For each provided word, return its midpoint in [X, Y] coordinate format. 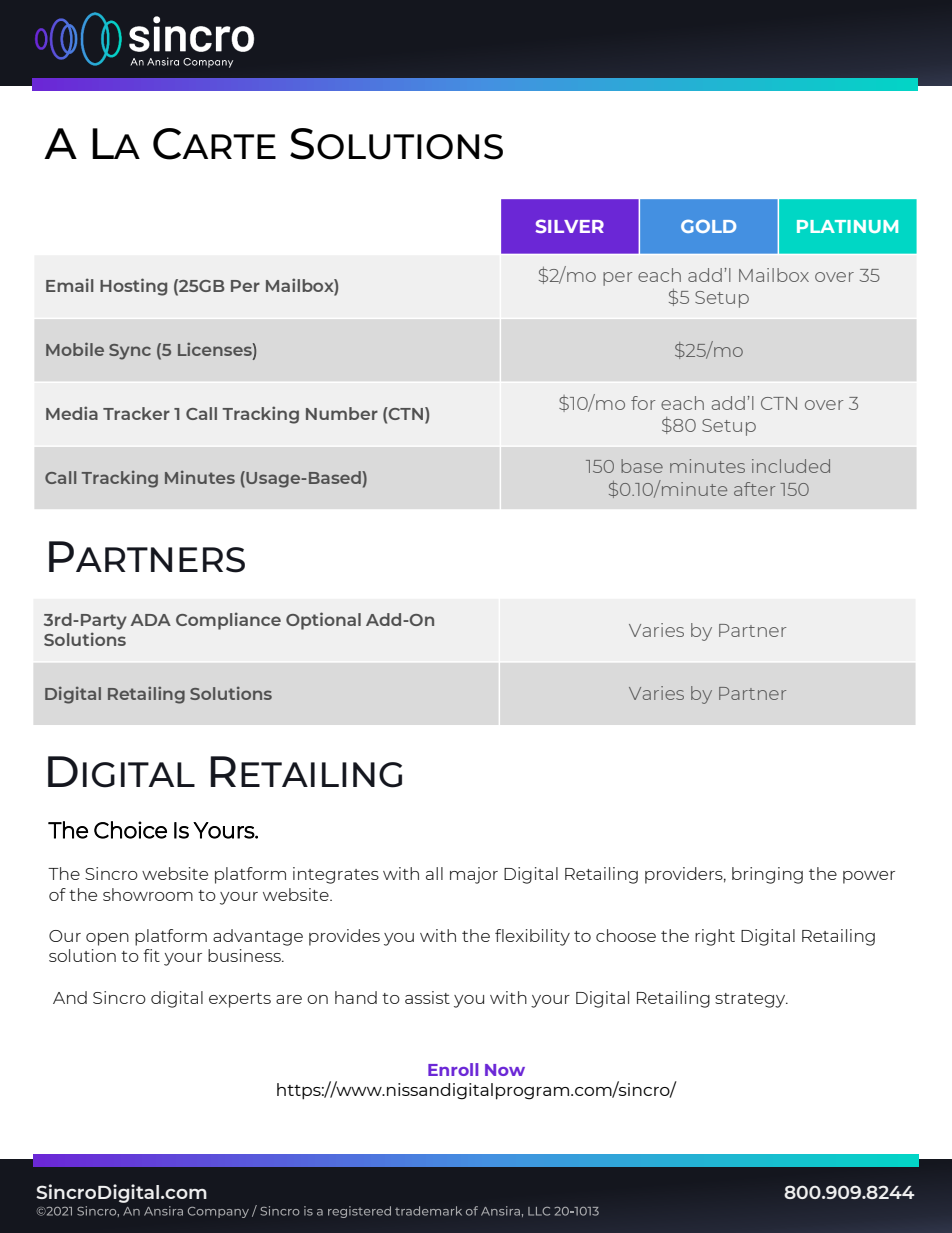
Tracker [136, 413]
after [754, 489]
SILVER [570, 226]
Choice [130, 830]
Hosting [133, 287]
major [474, 875]
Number [342, 413]
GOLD [708, 226]
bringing [767, 875]
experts [240, 1000]
